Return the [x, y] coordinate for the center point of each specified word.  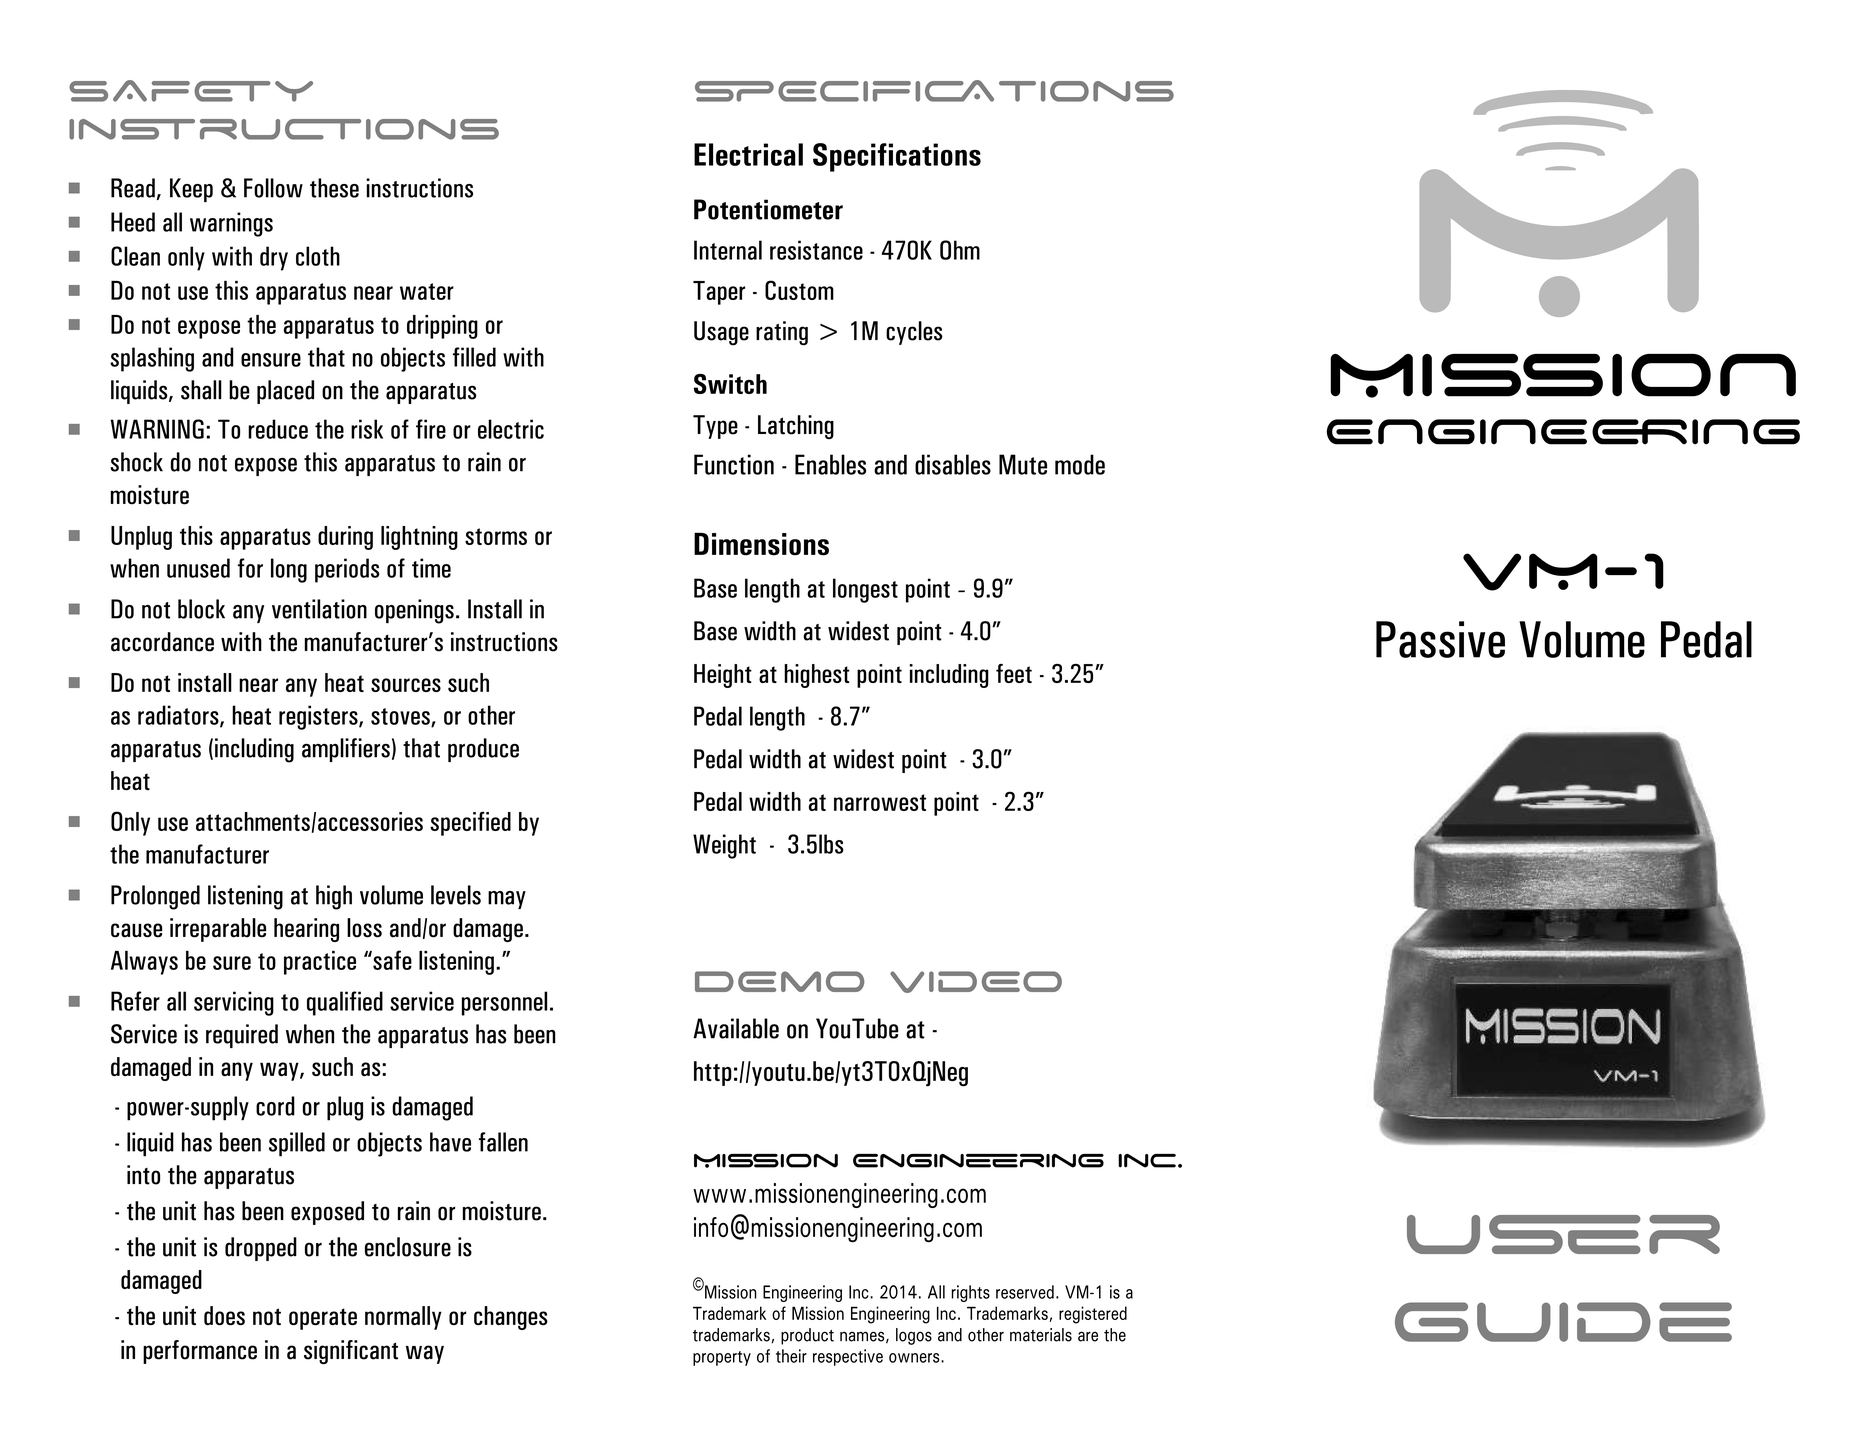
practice [320, 963]
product [807, 1336]
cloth [318, 256]
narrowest [880, 802]
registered [1093, 1315]
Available [736, 1028]
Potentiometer [768, 209]
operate [323, 1319]
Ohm [960, 250]
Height [723, 676]
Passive [1440, 639]
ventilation [319, 609]
